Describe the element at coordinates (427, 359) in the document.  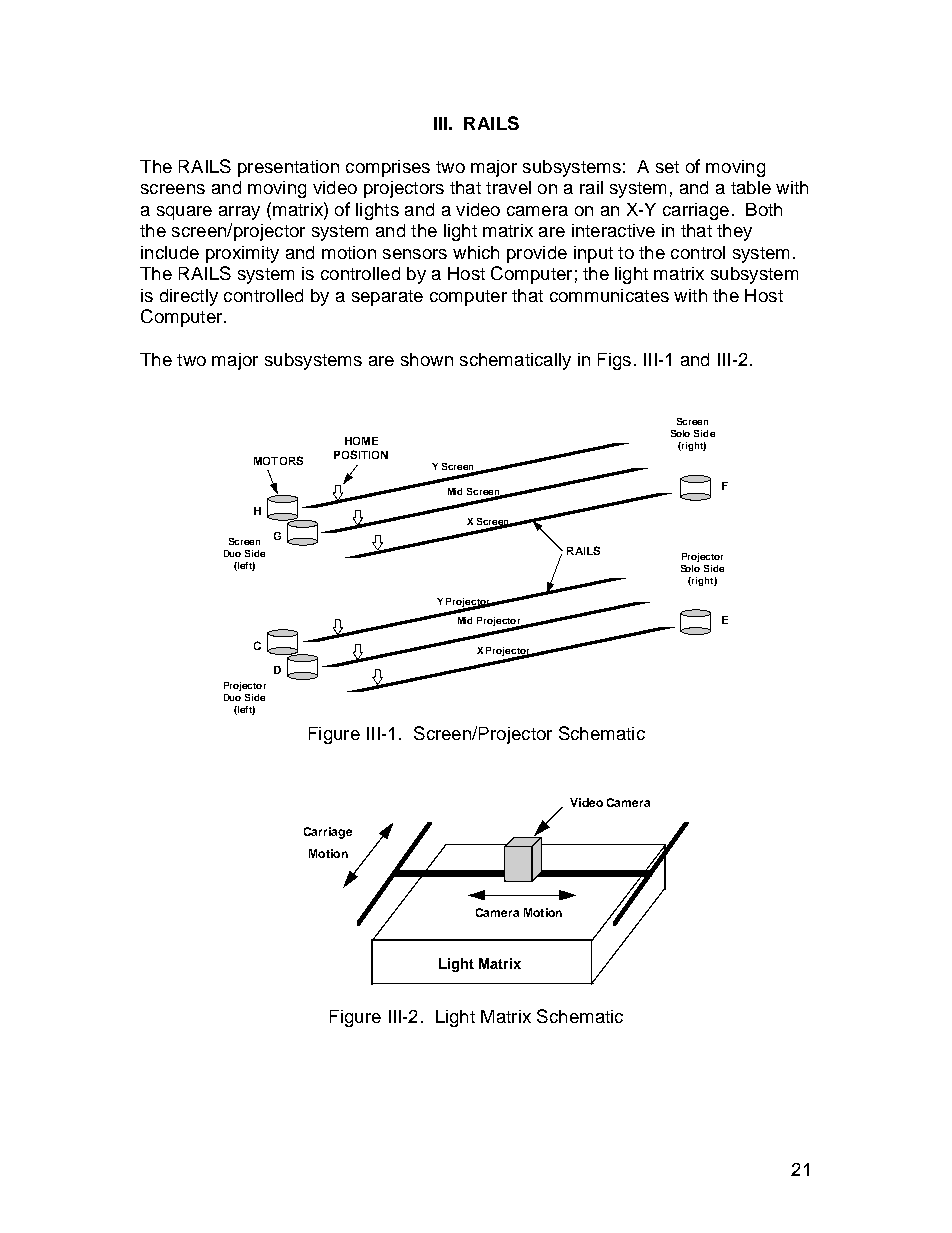
I see `shown` at that location.
